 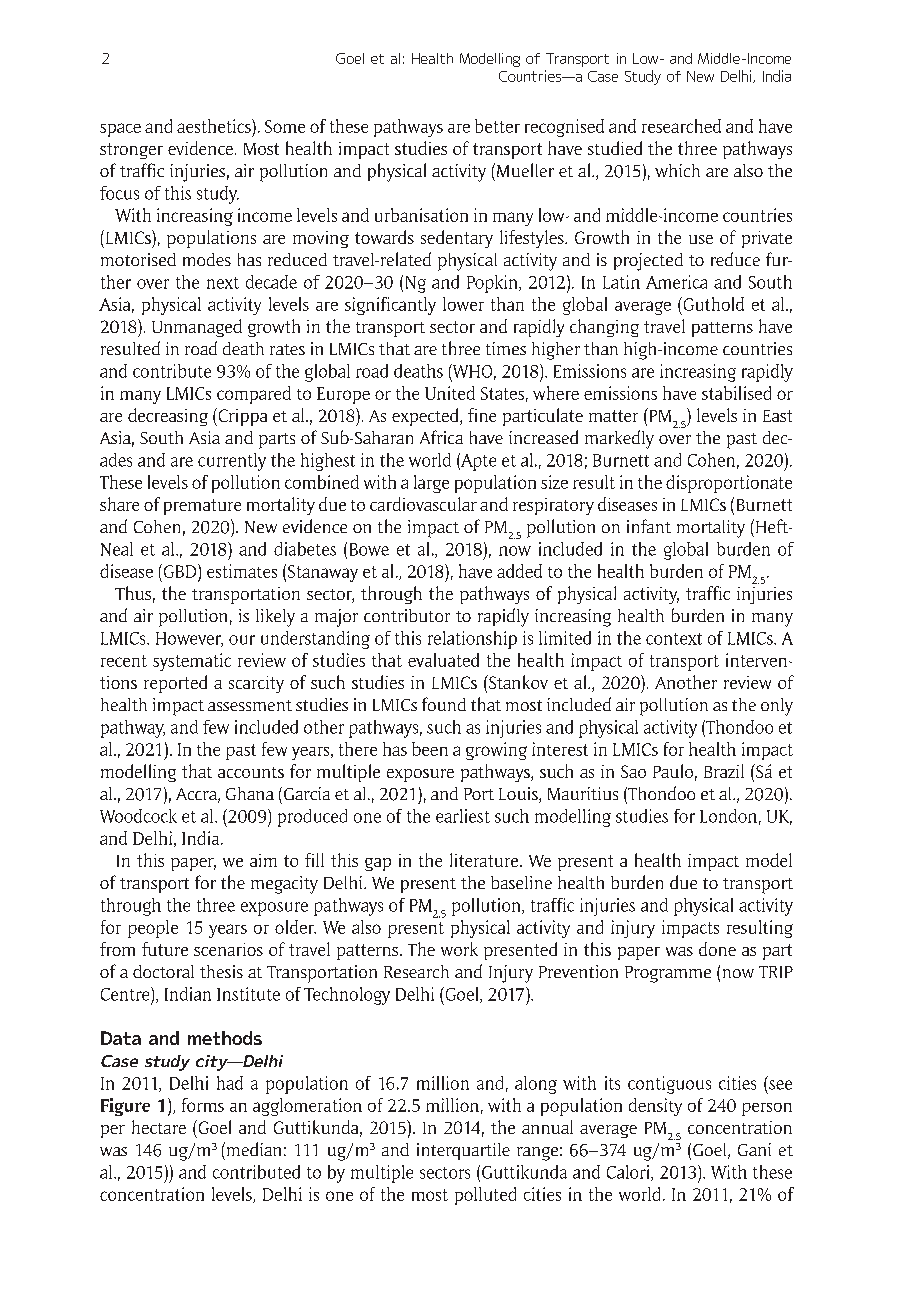 I want to click on infant, so click(x=649, y=526).
